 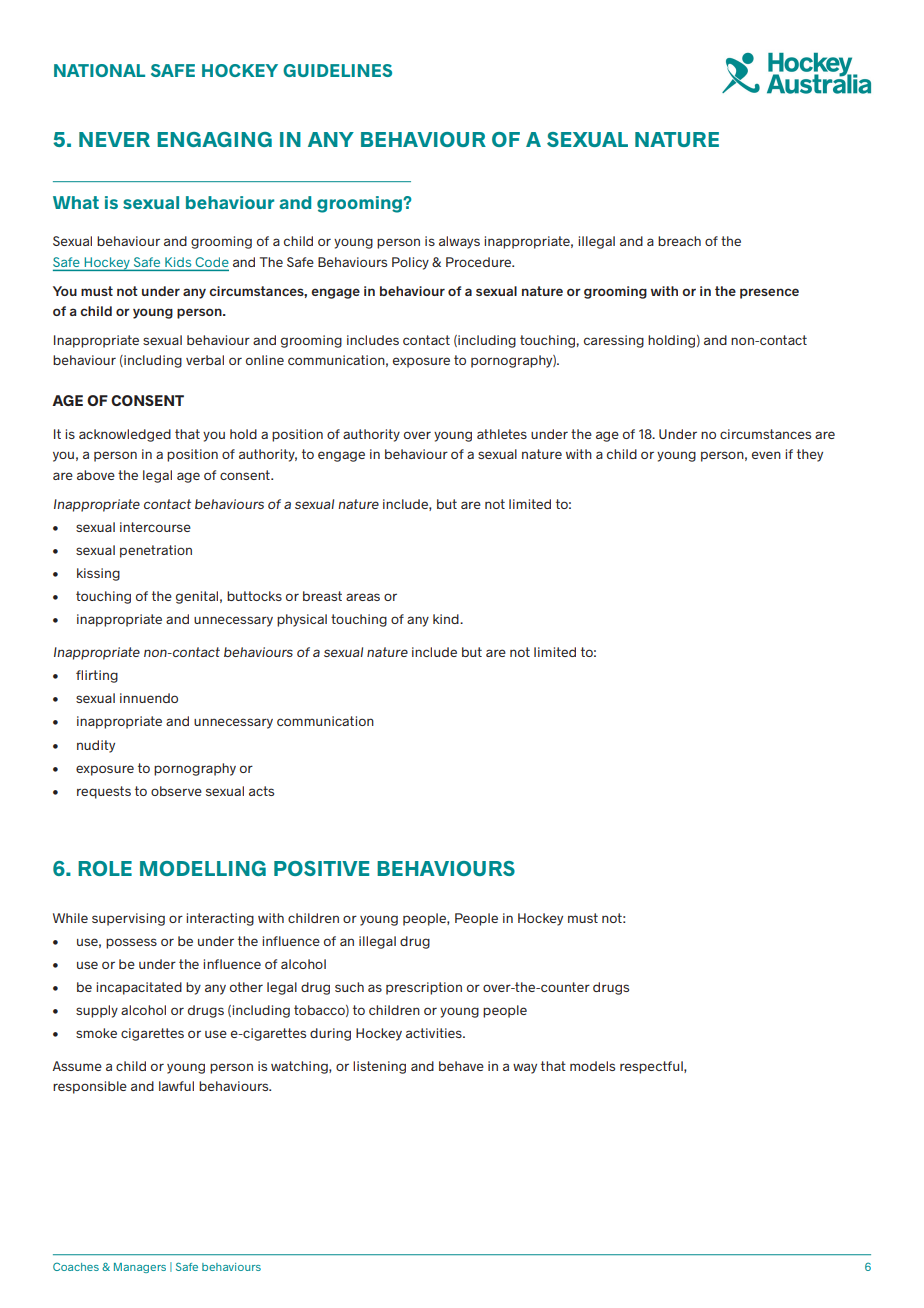 What do you see at coordinates (766, 455) in the document?
I see `even` at bounding box center [766, 455].
